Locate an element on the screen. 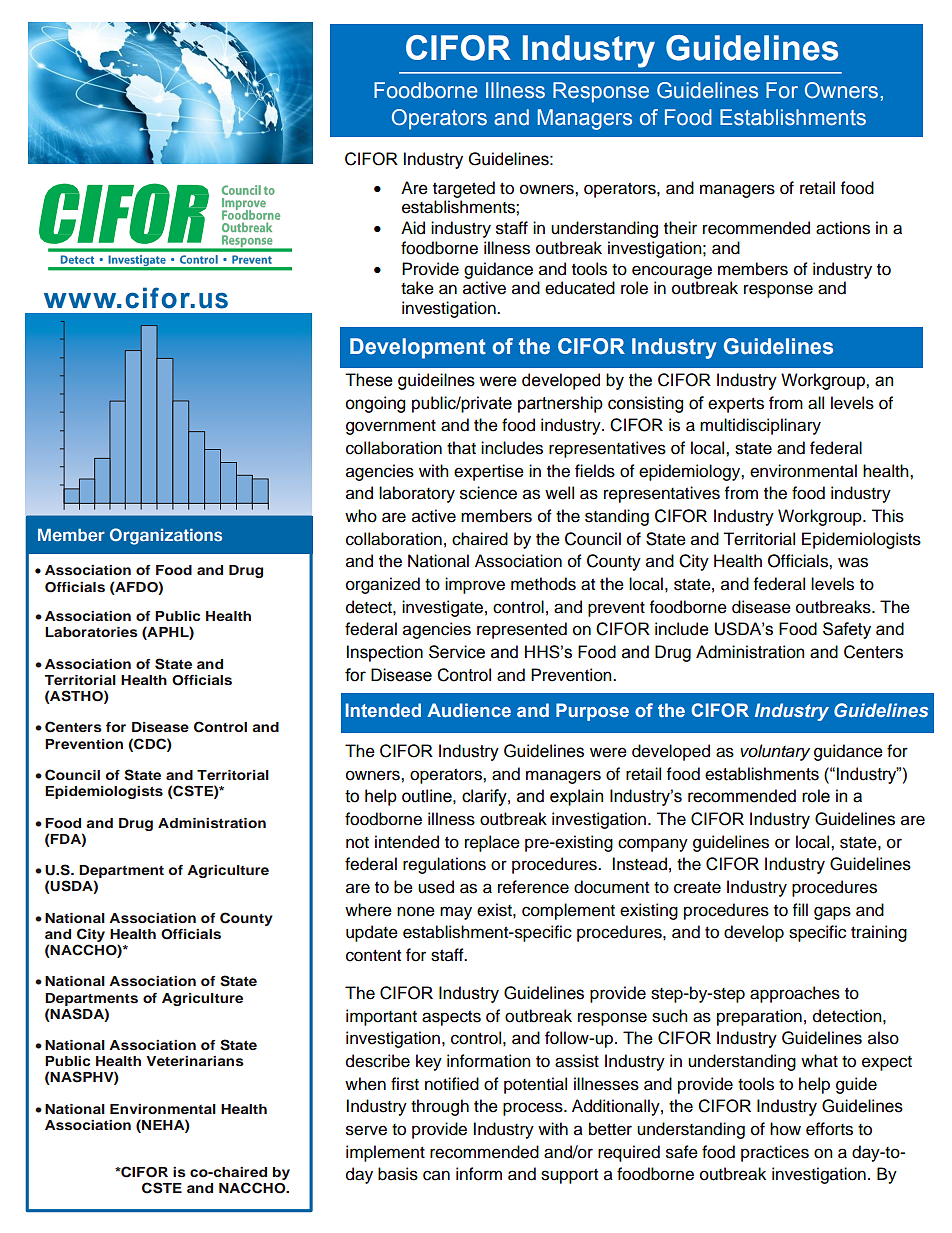 This screenshot has height=1233, width=952. Veterinarians is located at coordinates (195, 1061).
